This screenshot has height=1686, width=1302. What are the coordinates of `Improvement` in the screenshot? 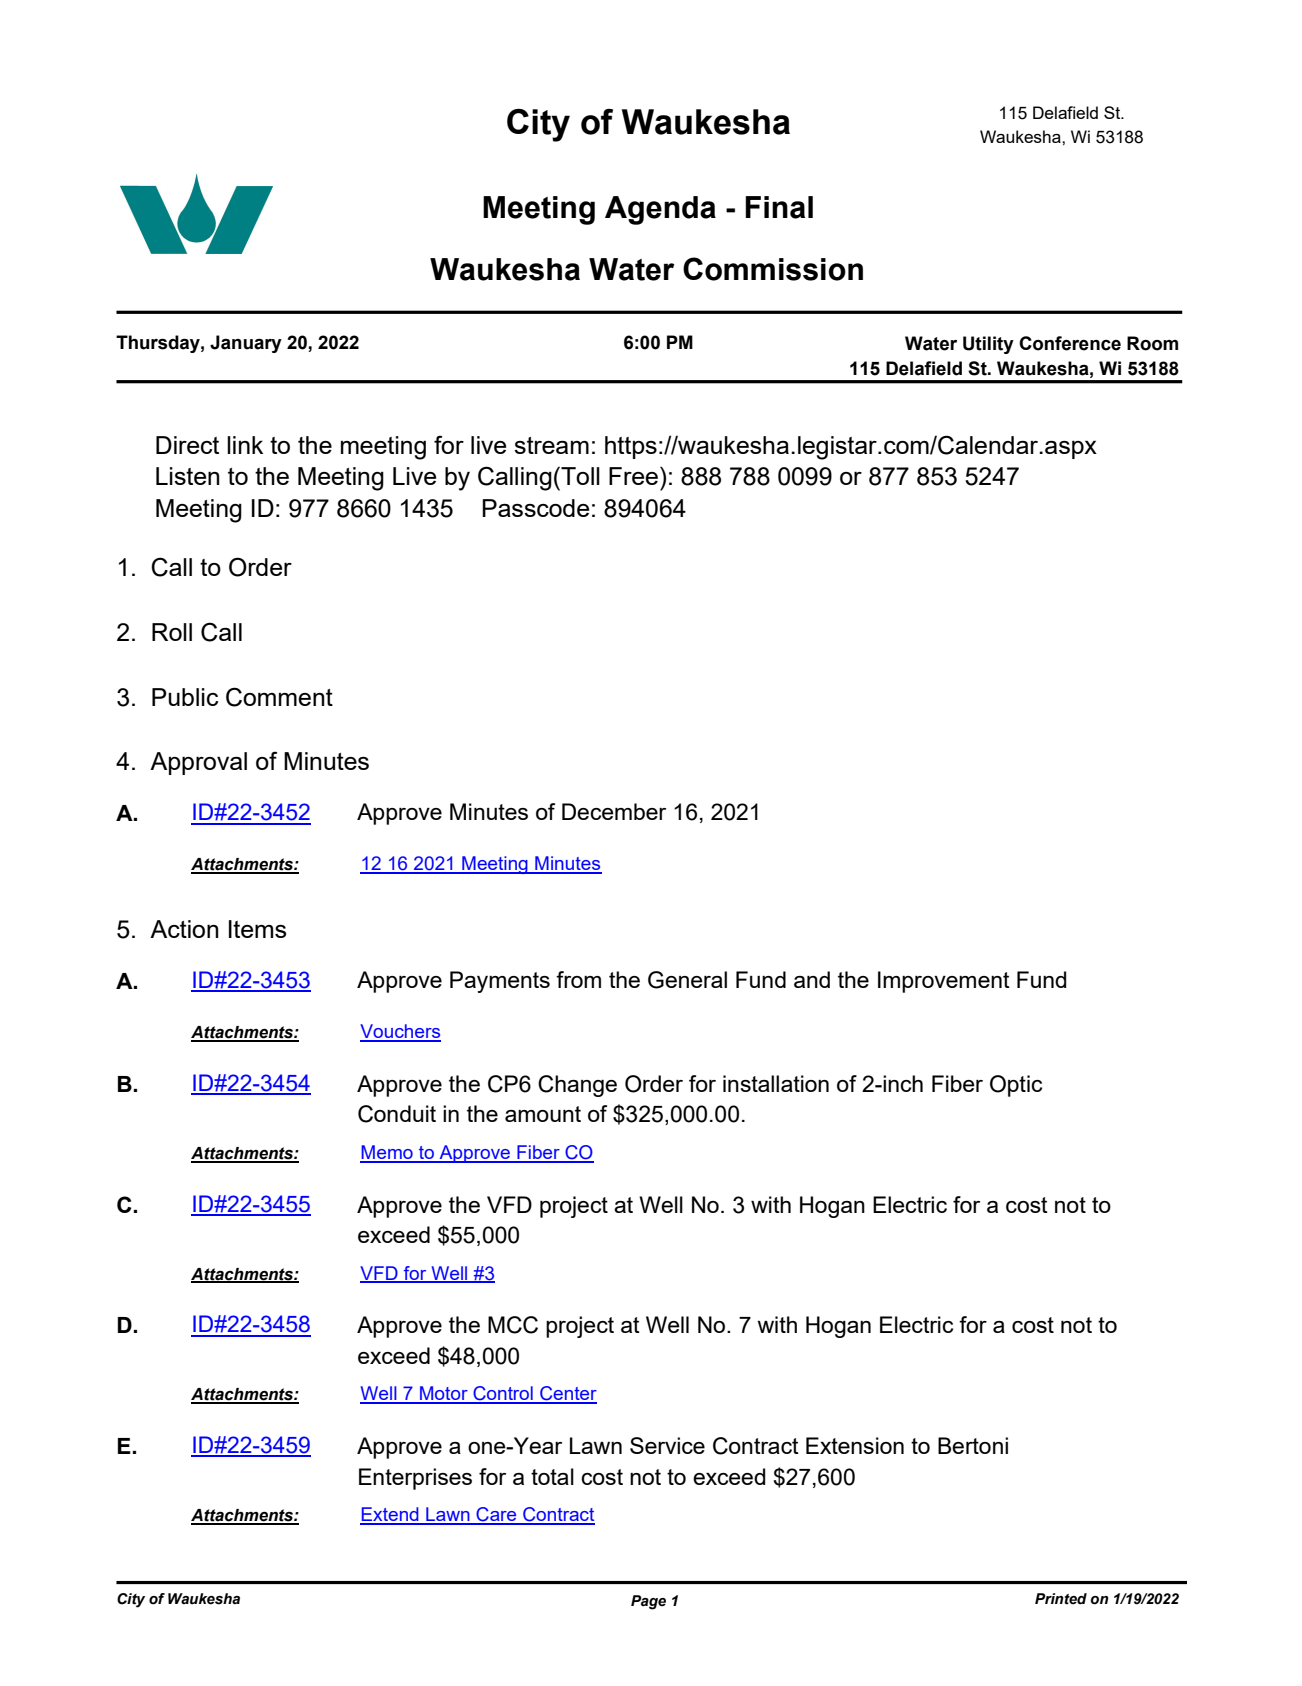 It's located at (944, 982).
